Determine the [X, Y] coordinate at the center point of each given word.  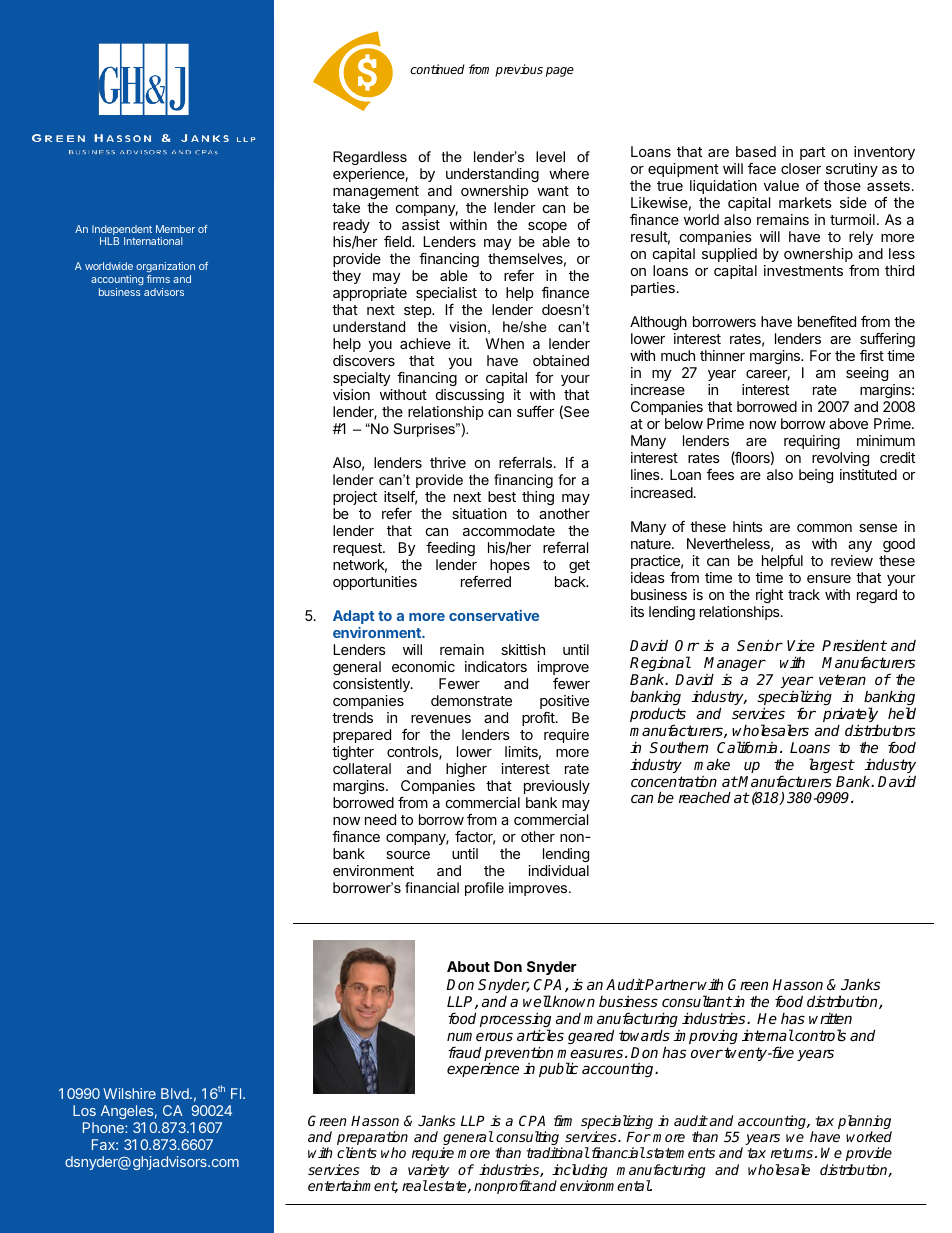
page [560, 72]
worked [869, 1136]
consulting [529, 1139]
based [756, 151]
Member [175, 229]
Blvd [176, 1093]
